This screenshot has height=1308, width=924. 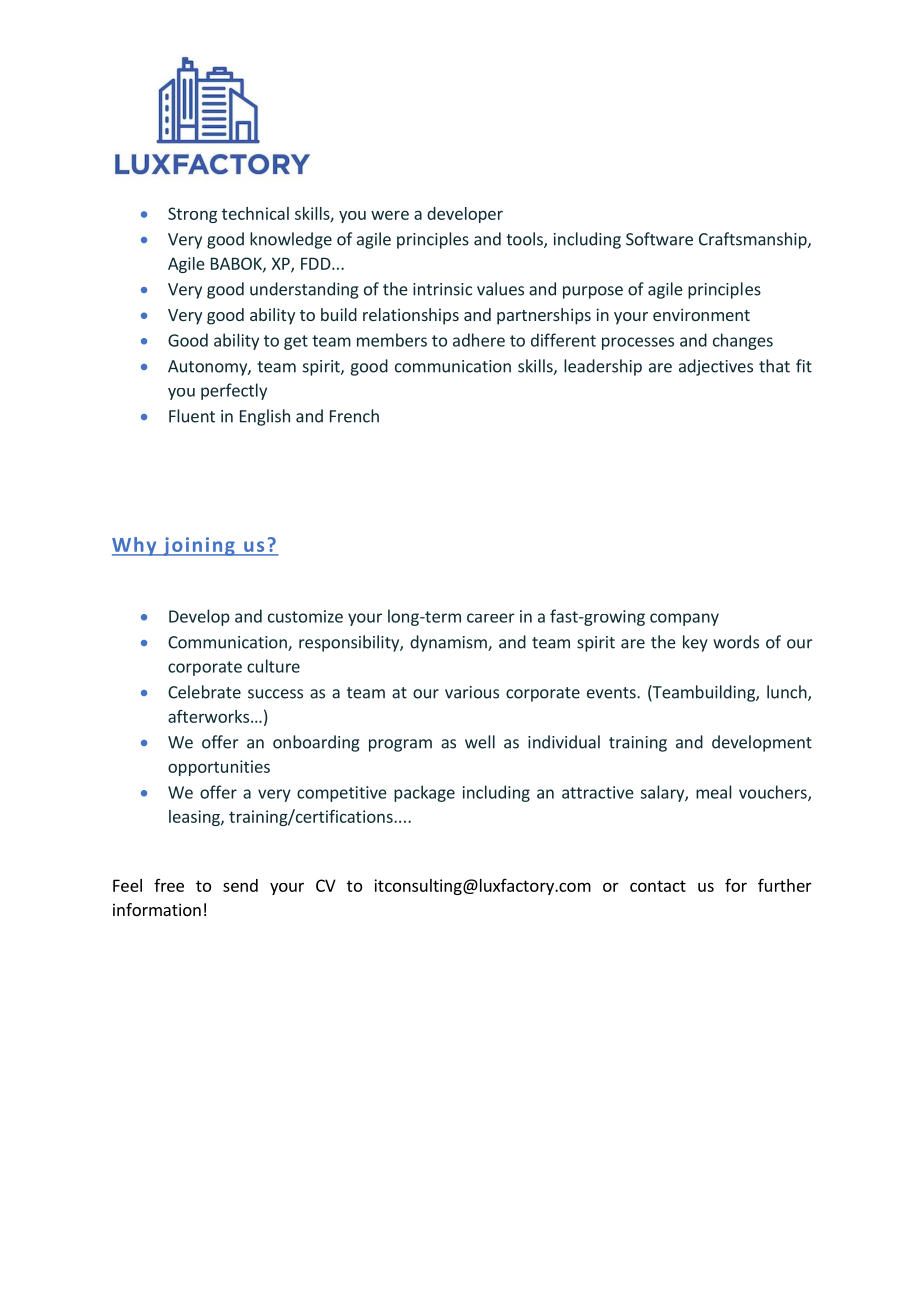 What do you see at coordinates (192, 215) in the screenshot?
I see `Strong` at bounding box center [192, 215].
